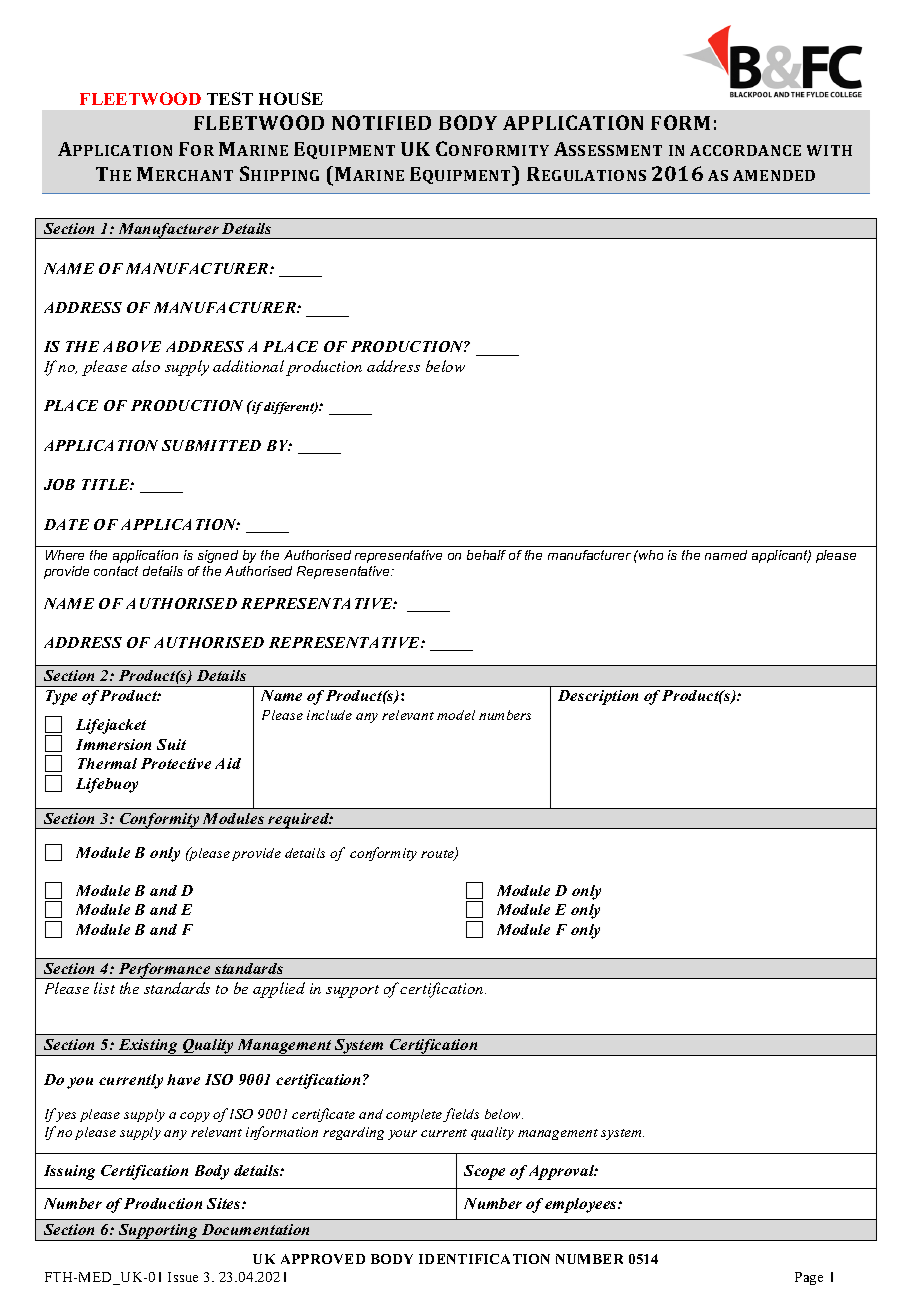  What do you see at coordinates (438, 855) in the screenshot?
I see `route` at bounding box center [438, 855].
